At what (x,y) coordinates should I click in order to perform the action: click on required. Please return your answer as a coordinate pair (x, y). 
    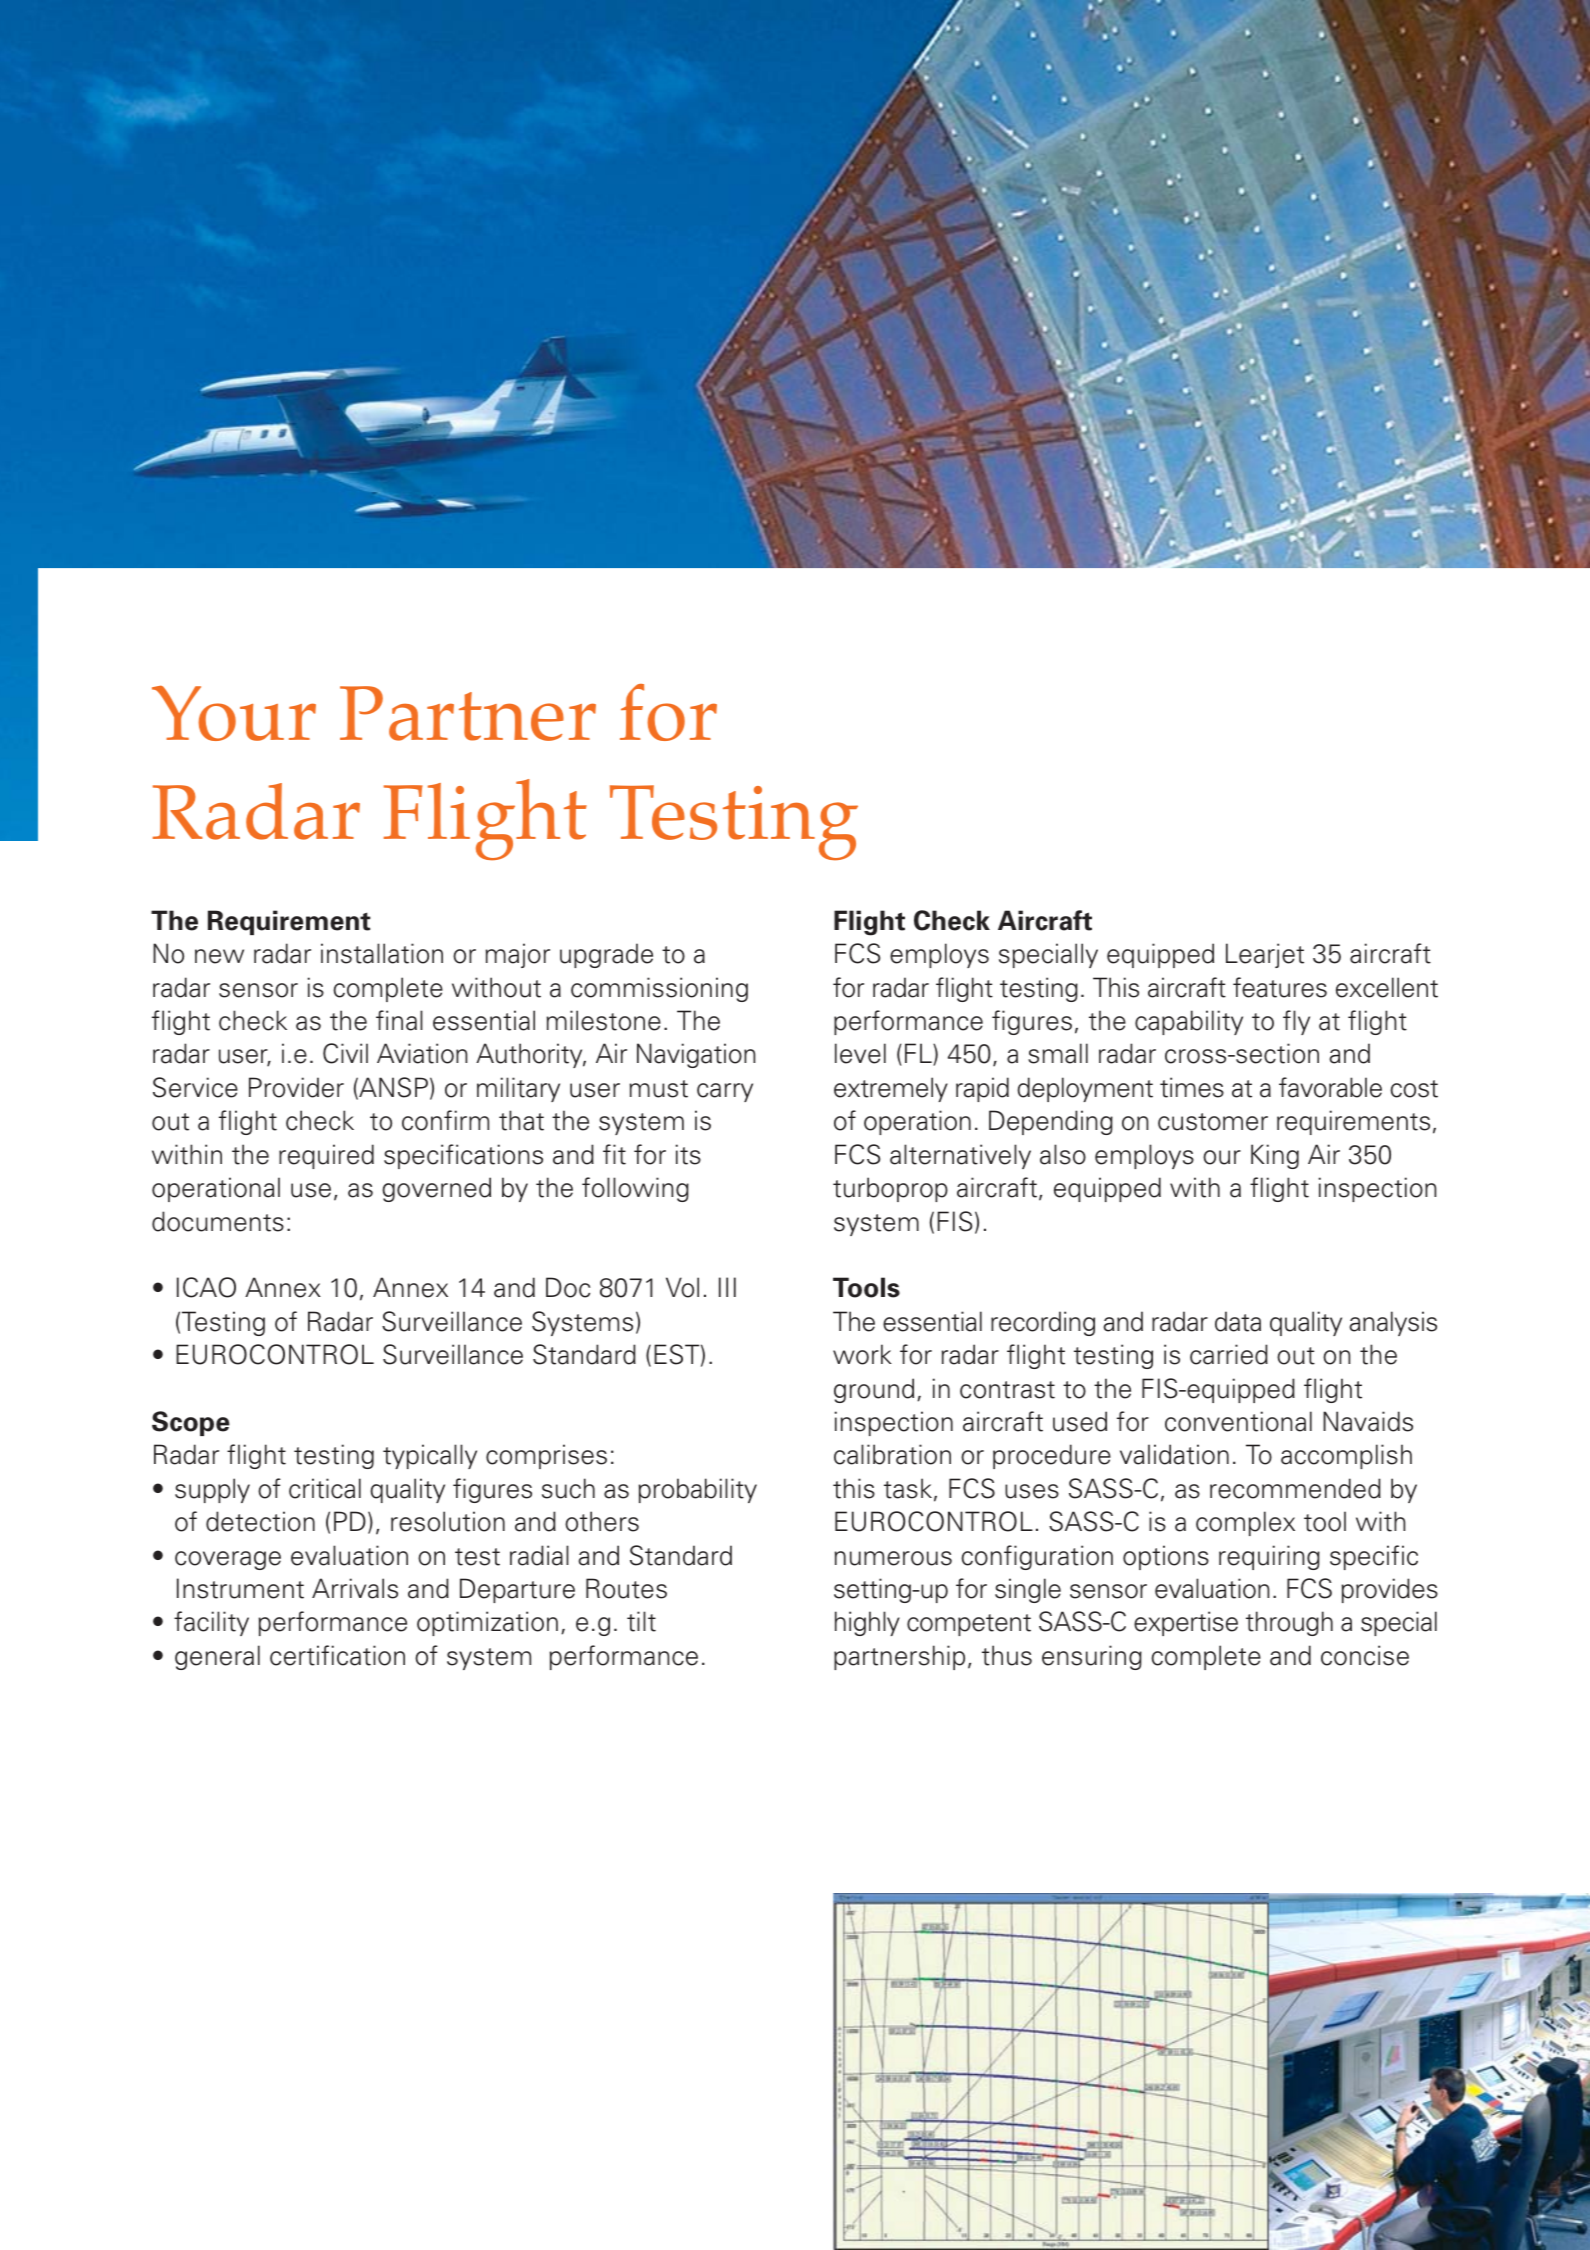
    Looking at the image, I should click on (326, 1156).
